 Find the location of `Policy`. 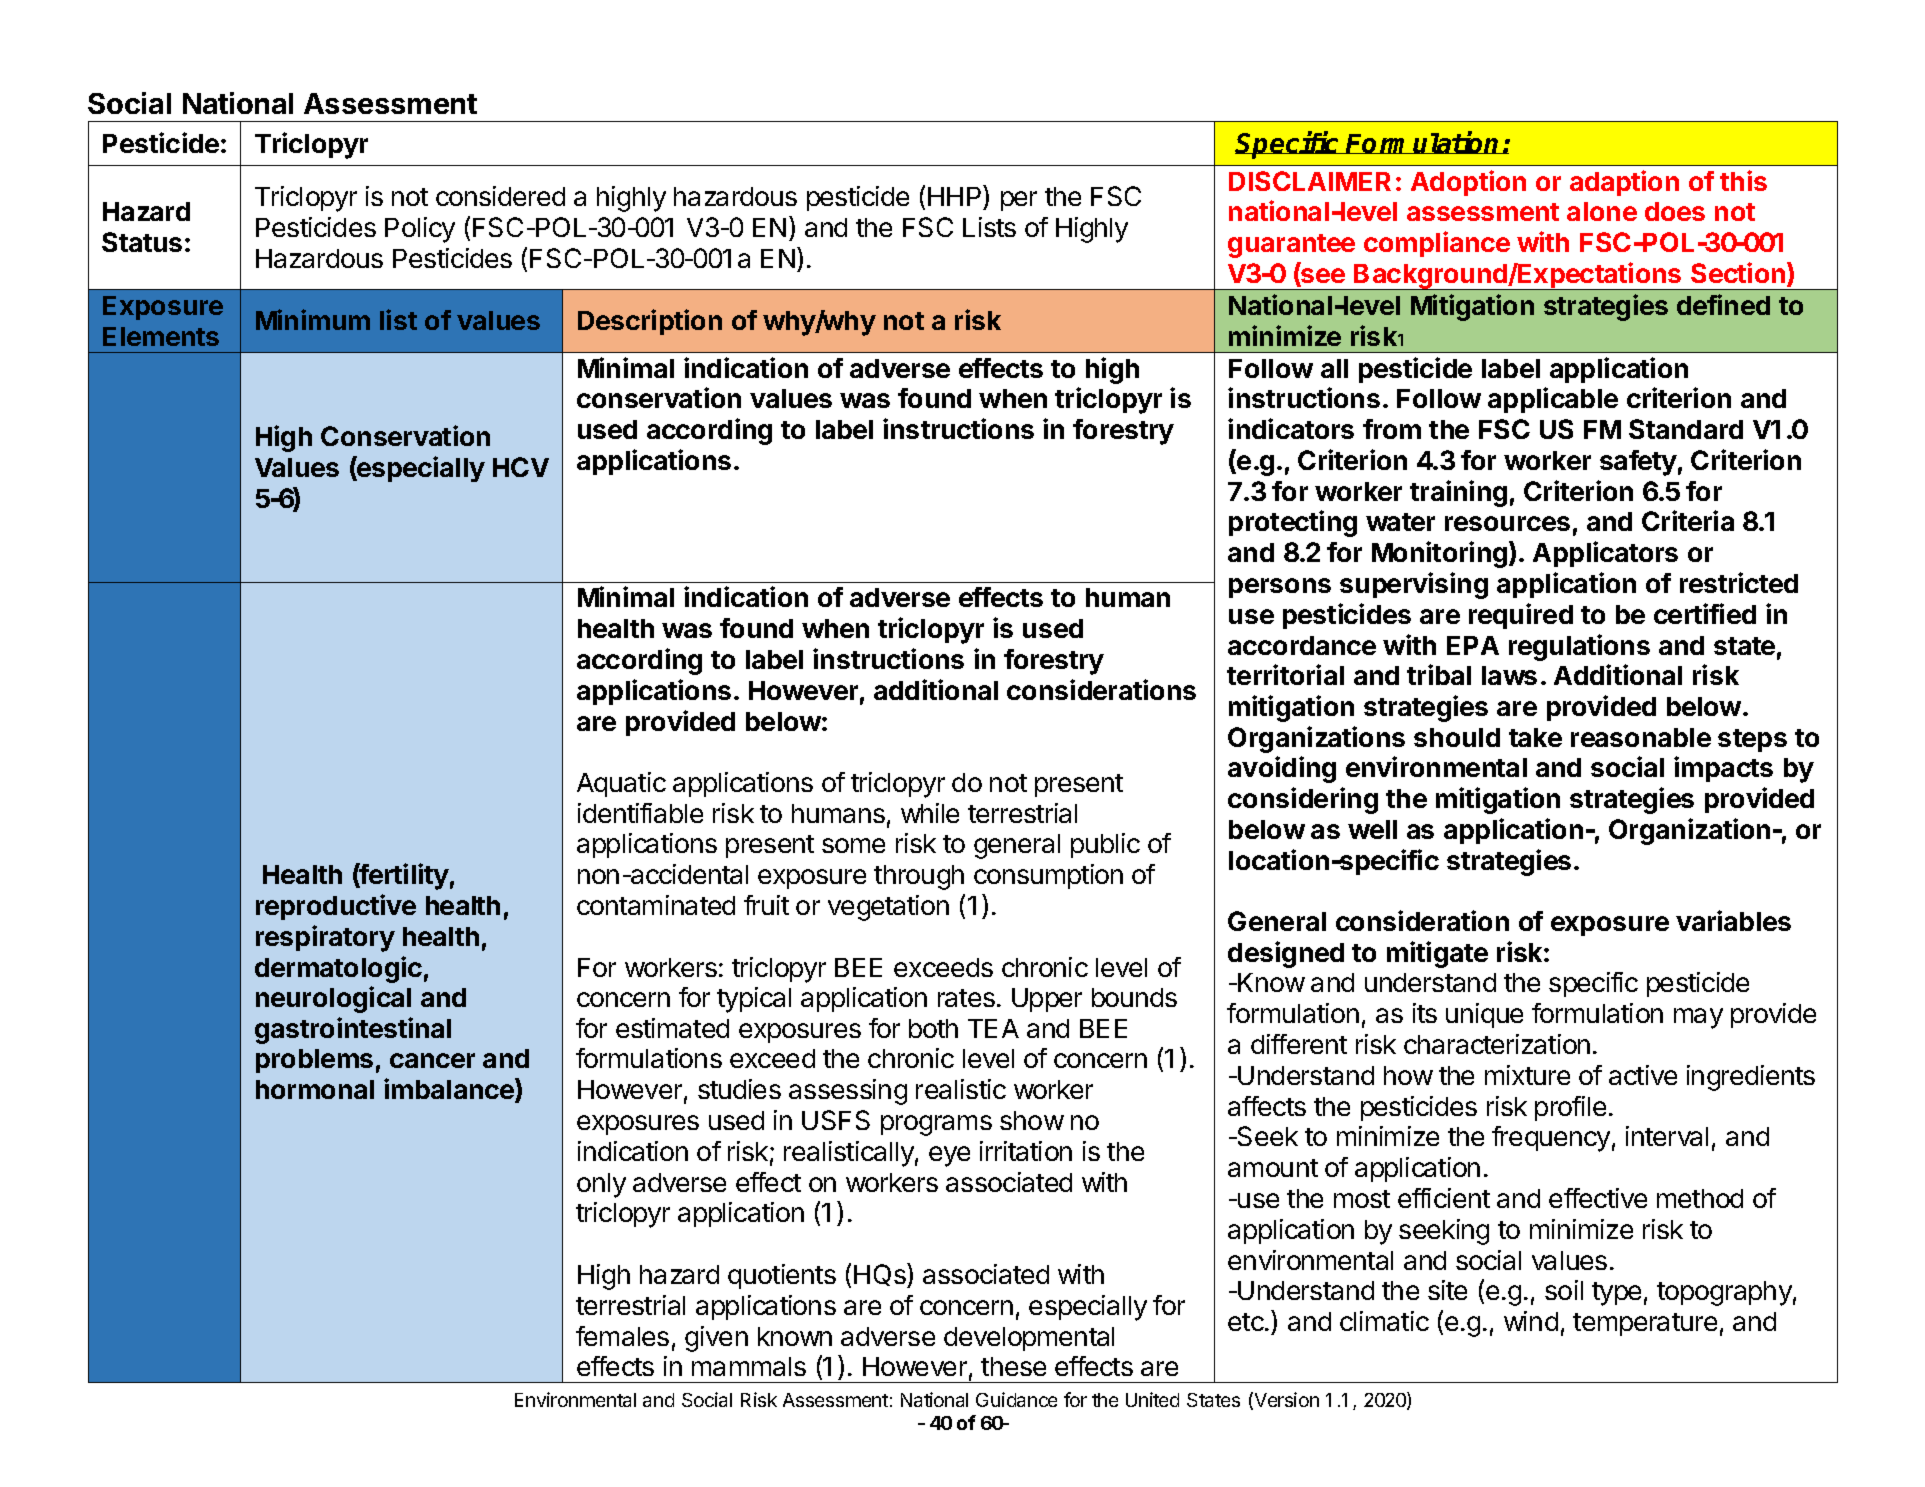

Policy is located at coordinates (420, 230).
